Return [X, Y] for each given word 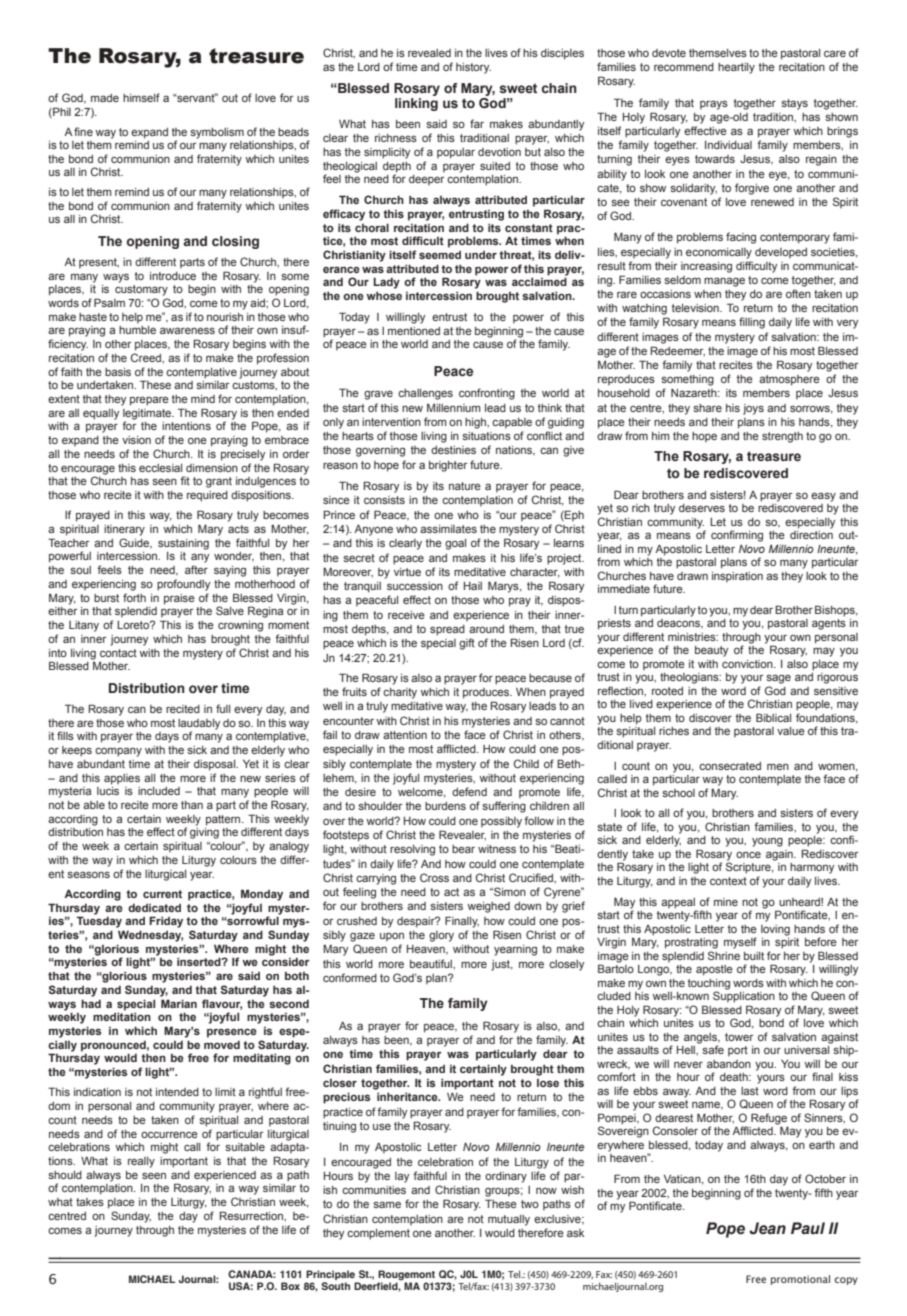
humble [137, 330]
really [141, 1162]
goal [455, 544]
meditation [122, 1016]
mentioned [414, 331]
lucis [108, 791]
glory [441, 936]
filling [752, 323]
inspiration [737, 577]
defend [469, 791]
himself [141, 97]
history [473, 68]
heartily [736, 68]
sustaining [183, 544]
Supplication [744, 996]
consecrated [730, 766]
